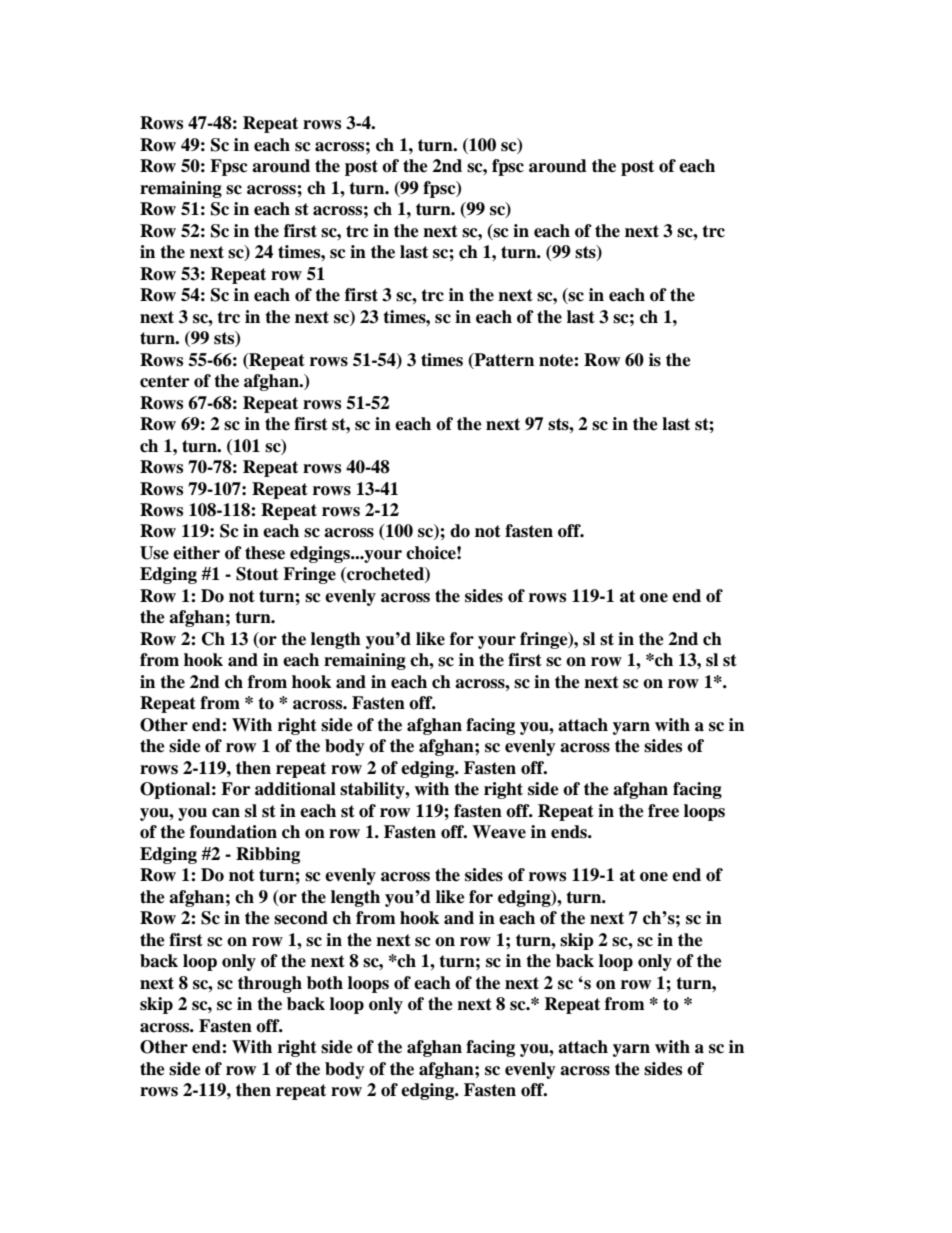  I want to click on through, so click(270, 984).
